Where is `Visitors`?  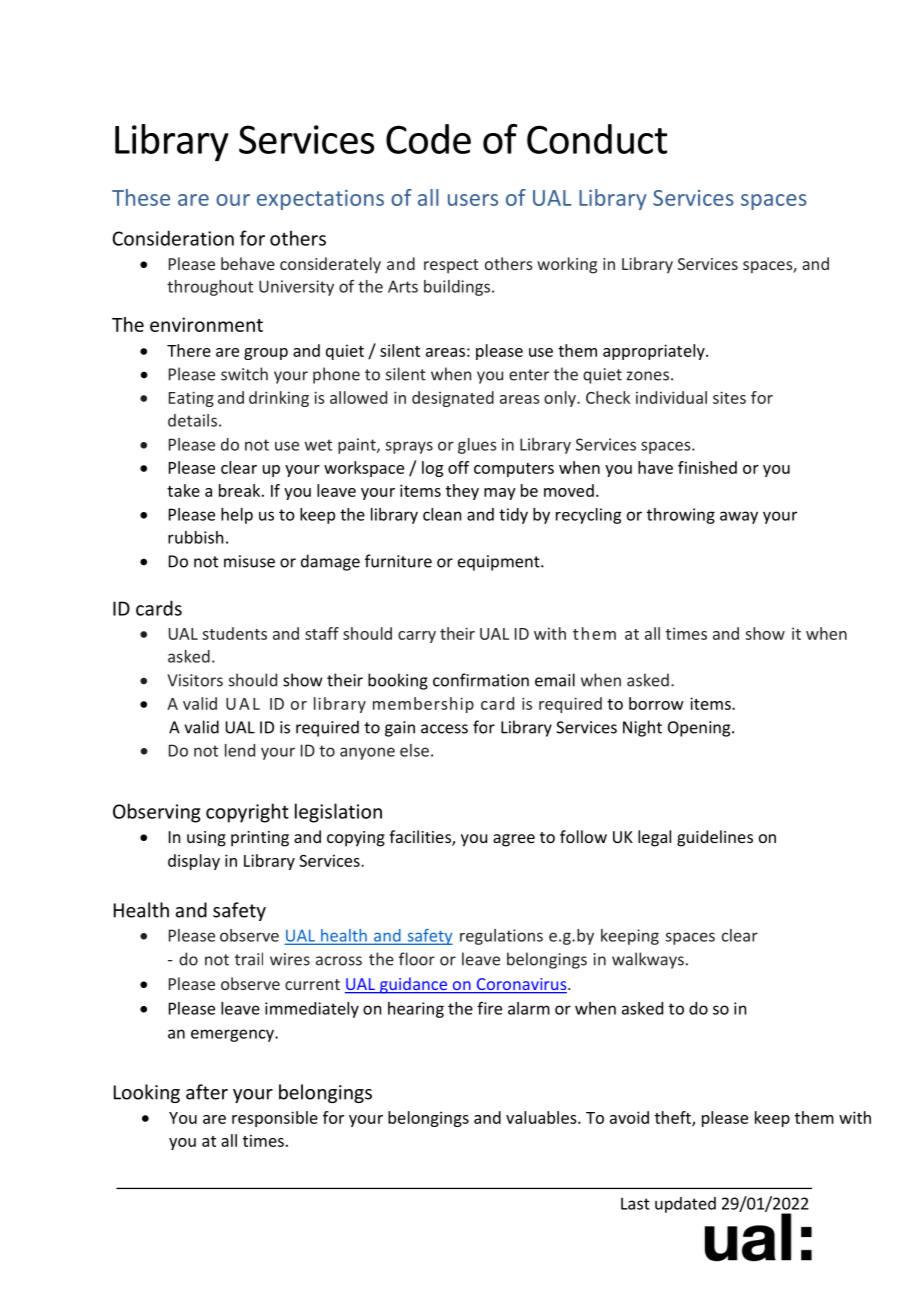
Visitors is located at coordinates (195, 680).
